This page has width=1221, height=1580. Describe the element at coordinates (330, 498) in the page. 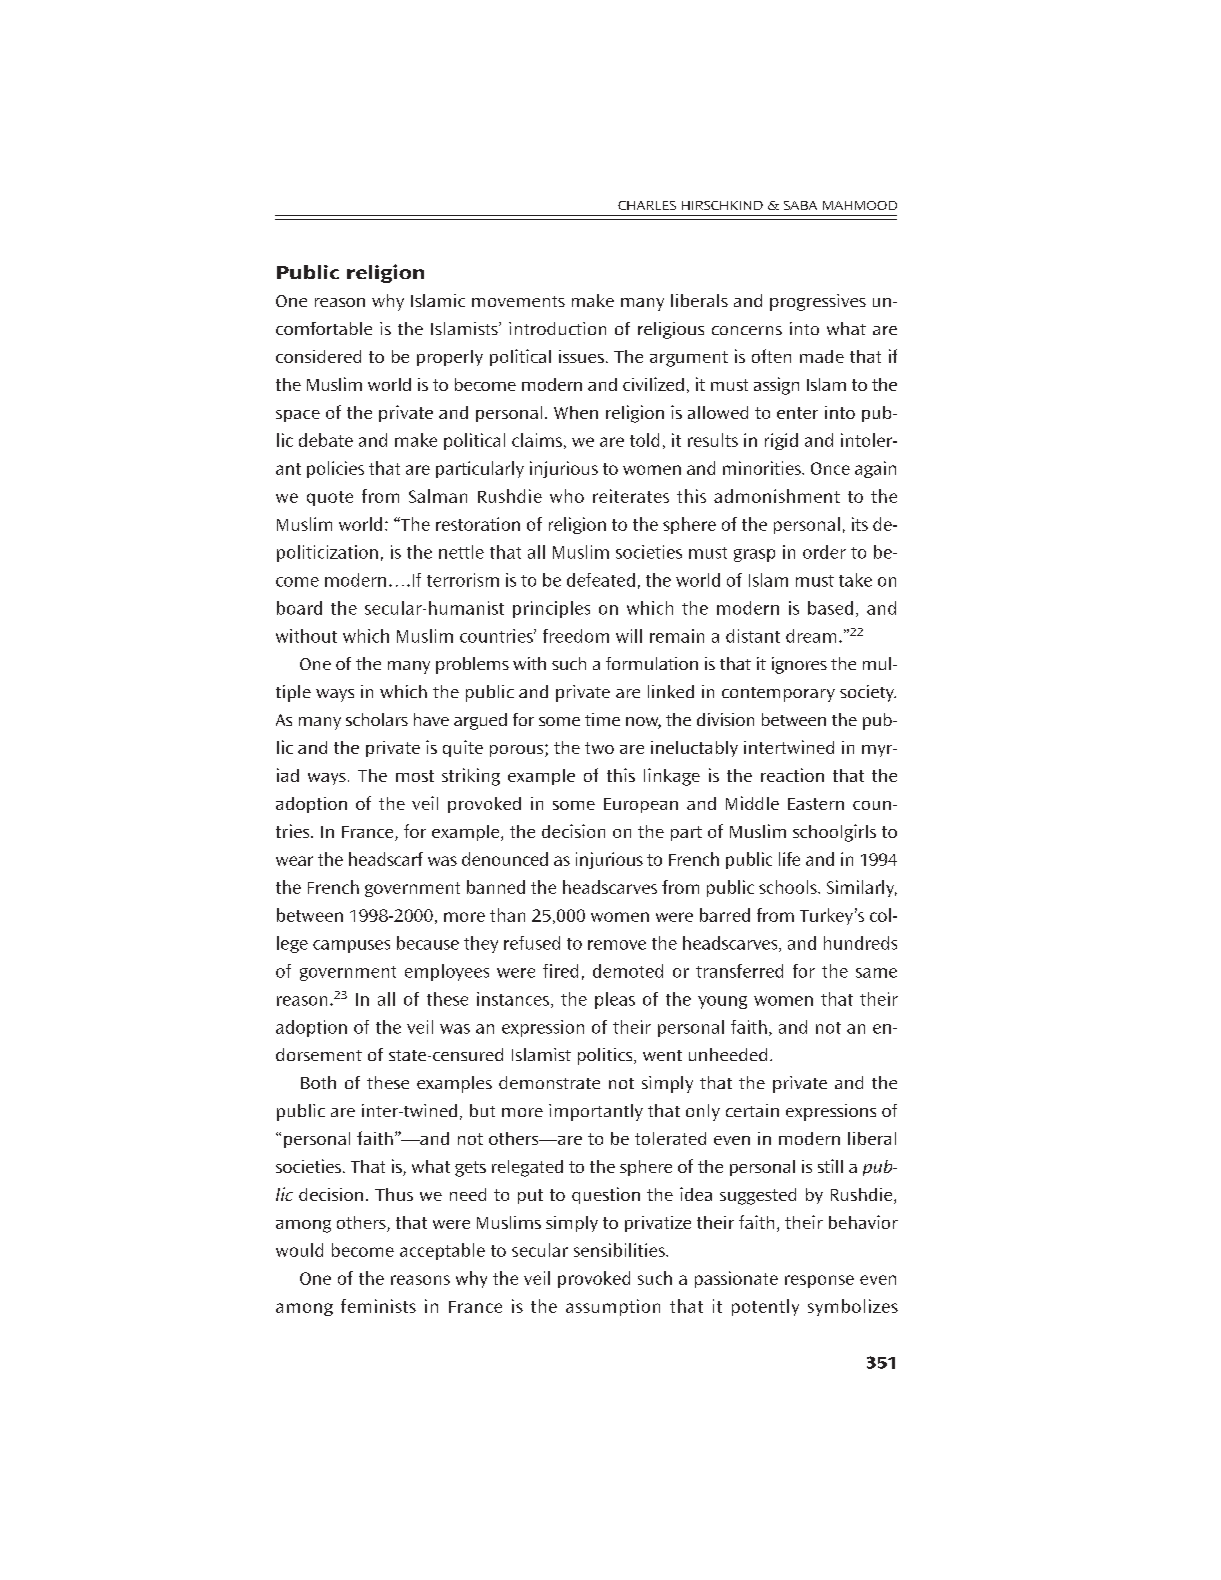

I see `quote` at that location.
